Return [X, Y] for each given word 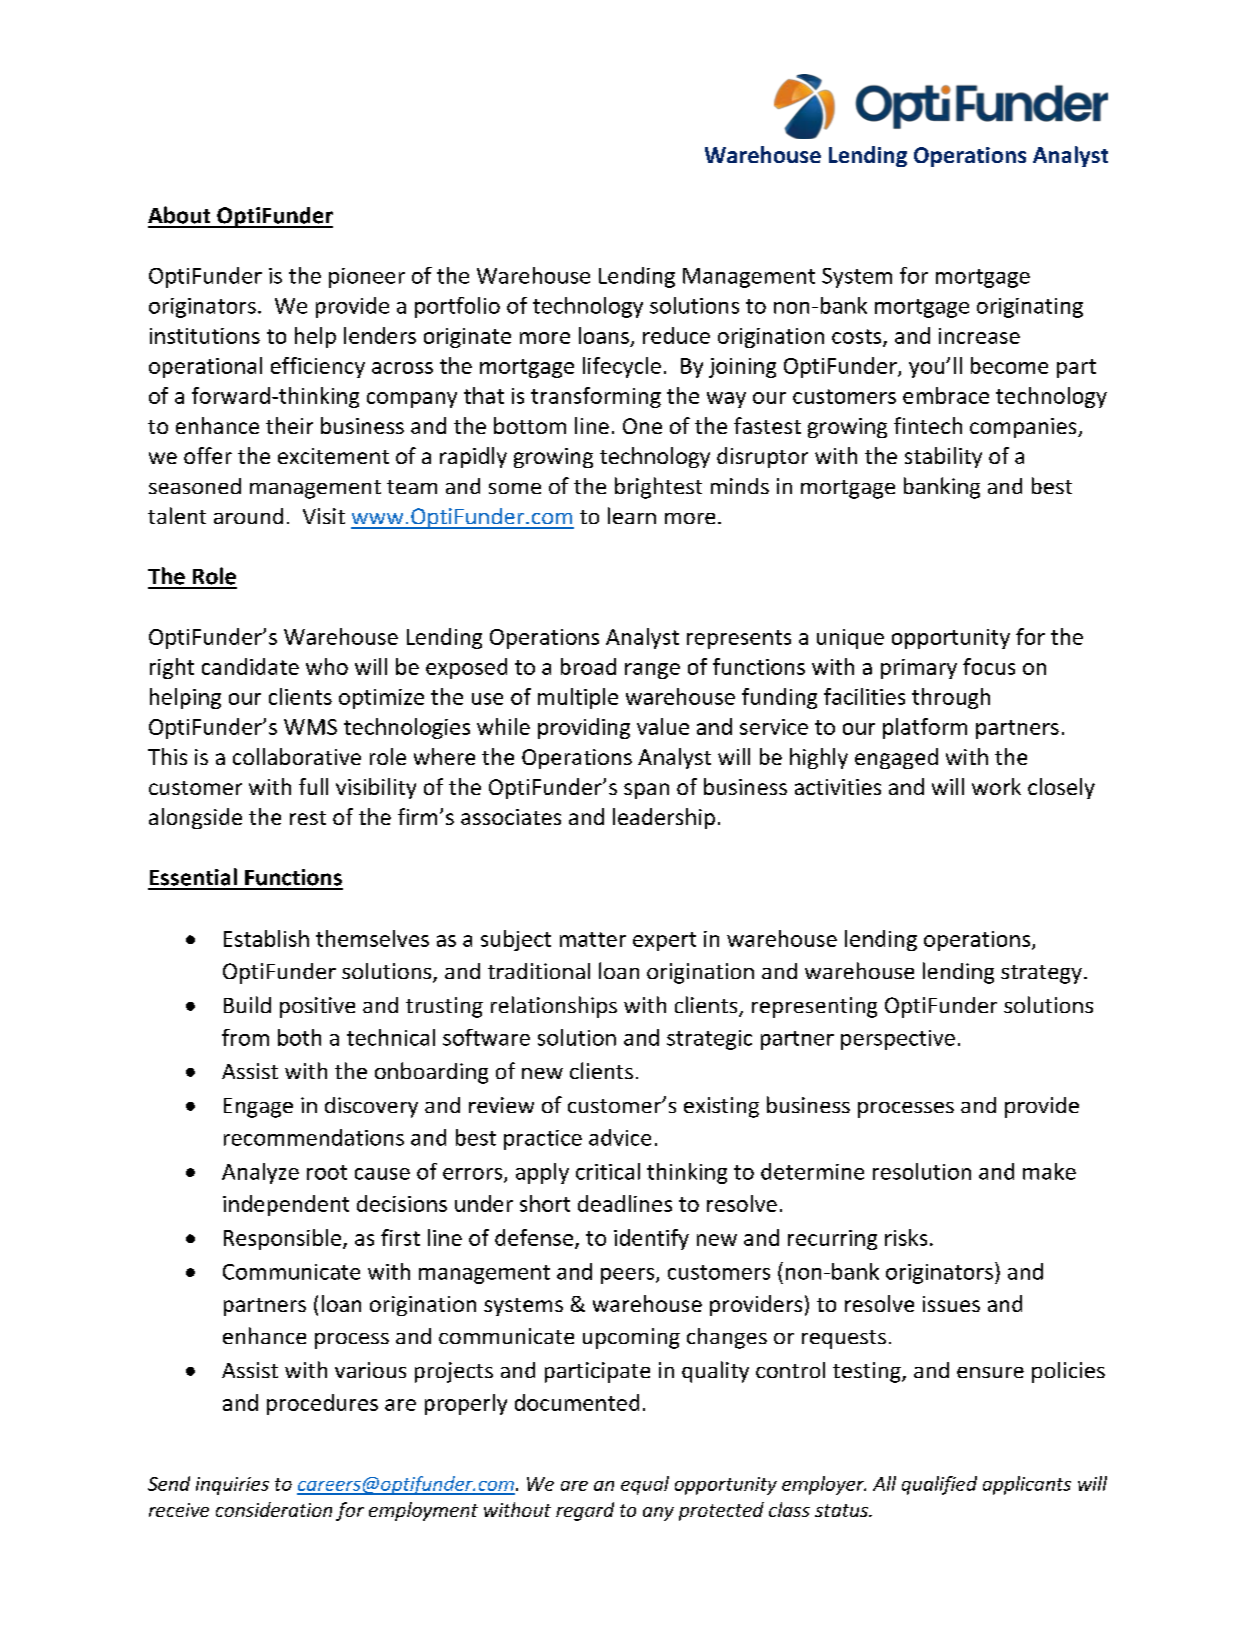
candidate [250, 666]
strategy [1041, 974]
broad [588, 666]
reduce [676, 335]
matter [593, 939]
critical [608, 1171]
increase [979, 336]
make [1049, 1171]
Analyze [260, 1173]
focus [989, 666]
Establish [266, 938]
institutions [205, 336]
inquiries [232, 1486]
